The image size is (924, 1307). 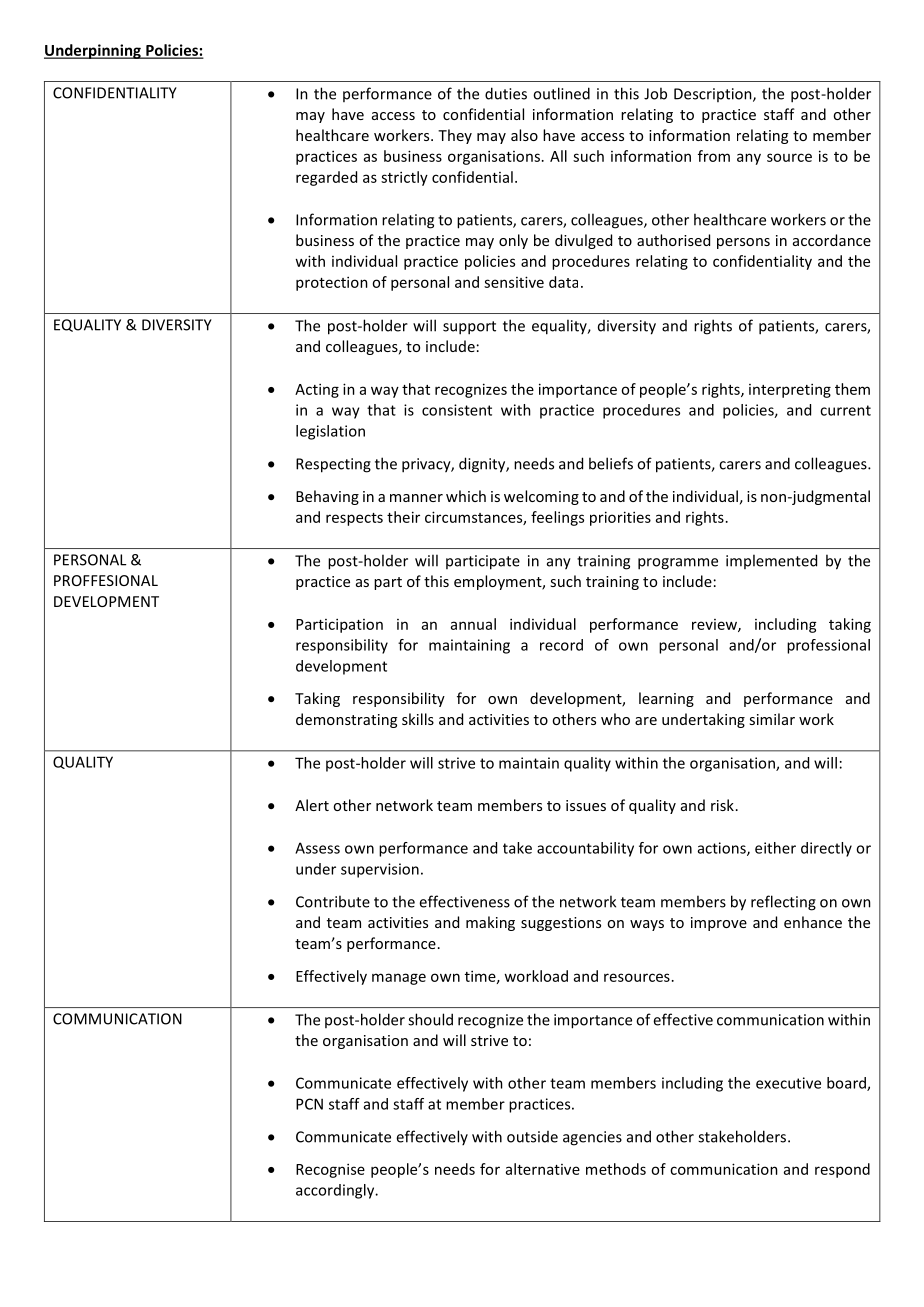 What do you see at coordinates (722, 805) in the document?
I see `risk` at bounding box center [722, 805].
